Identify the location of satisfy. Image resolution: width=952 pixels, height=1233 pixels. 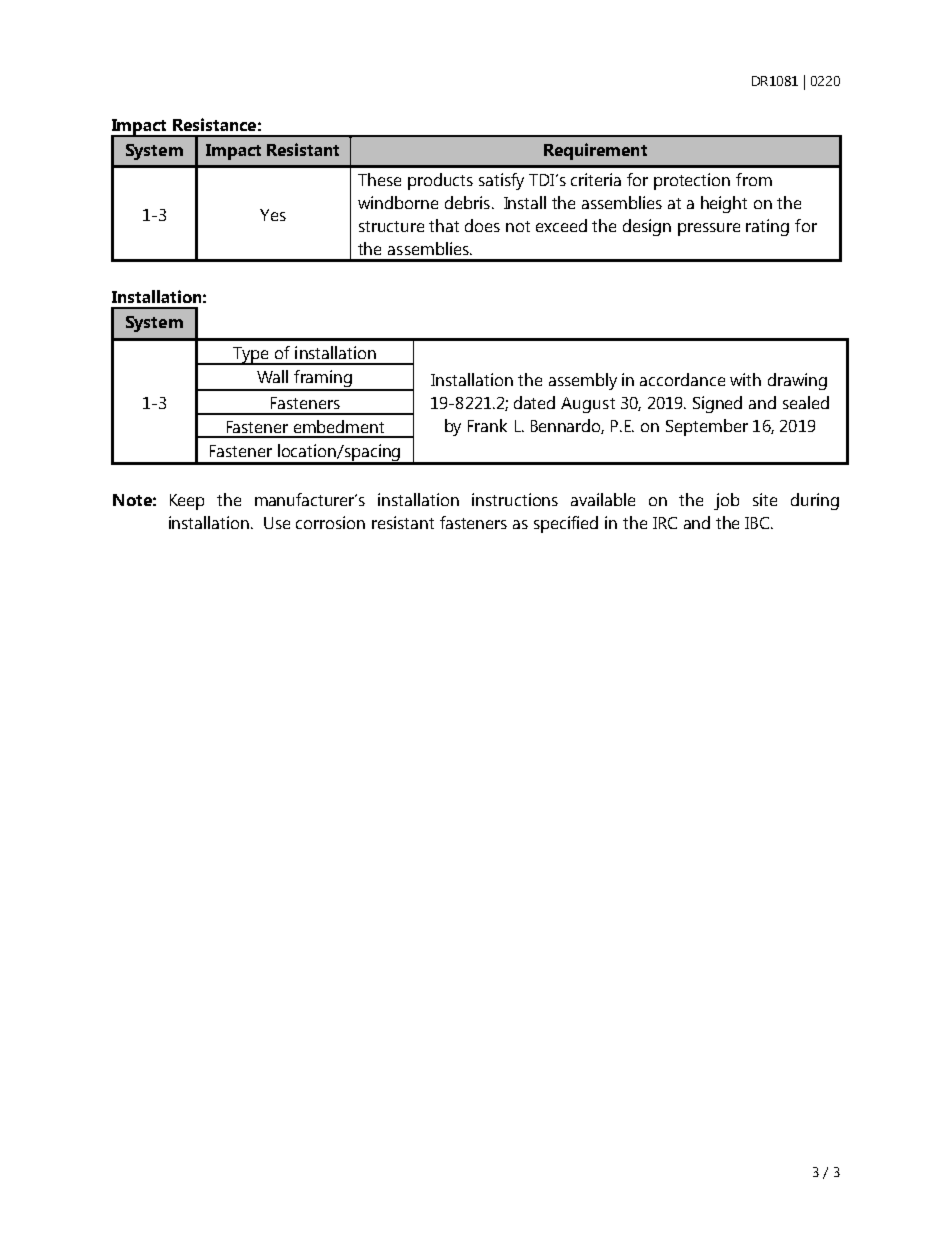
(501, 181).
